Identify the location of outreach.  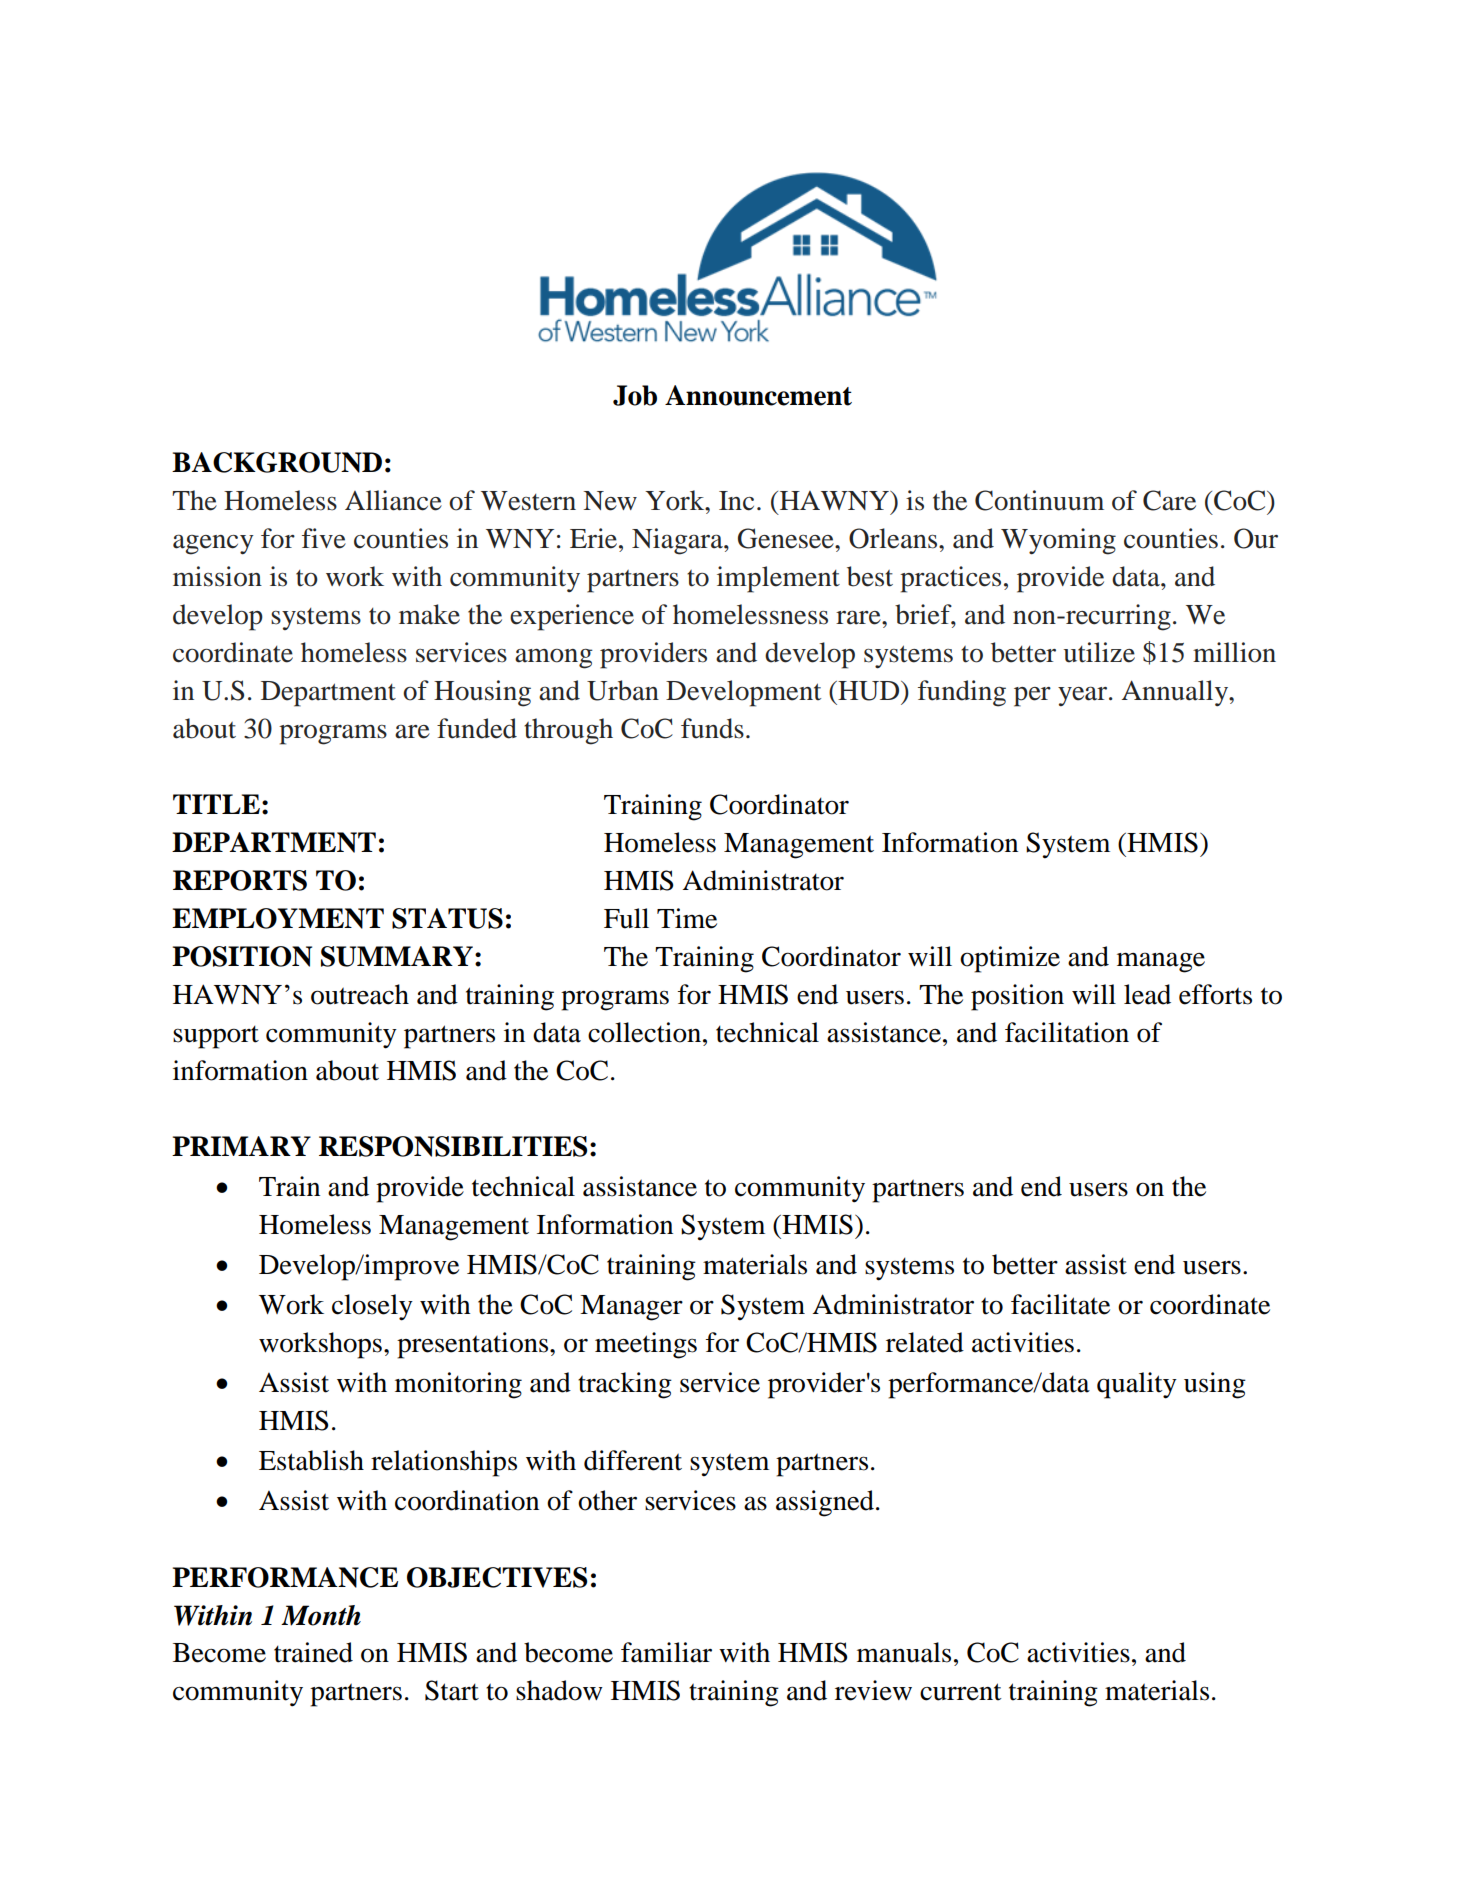
(360, 994).
